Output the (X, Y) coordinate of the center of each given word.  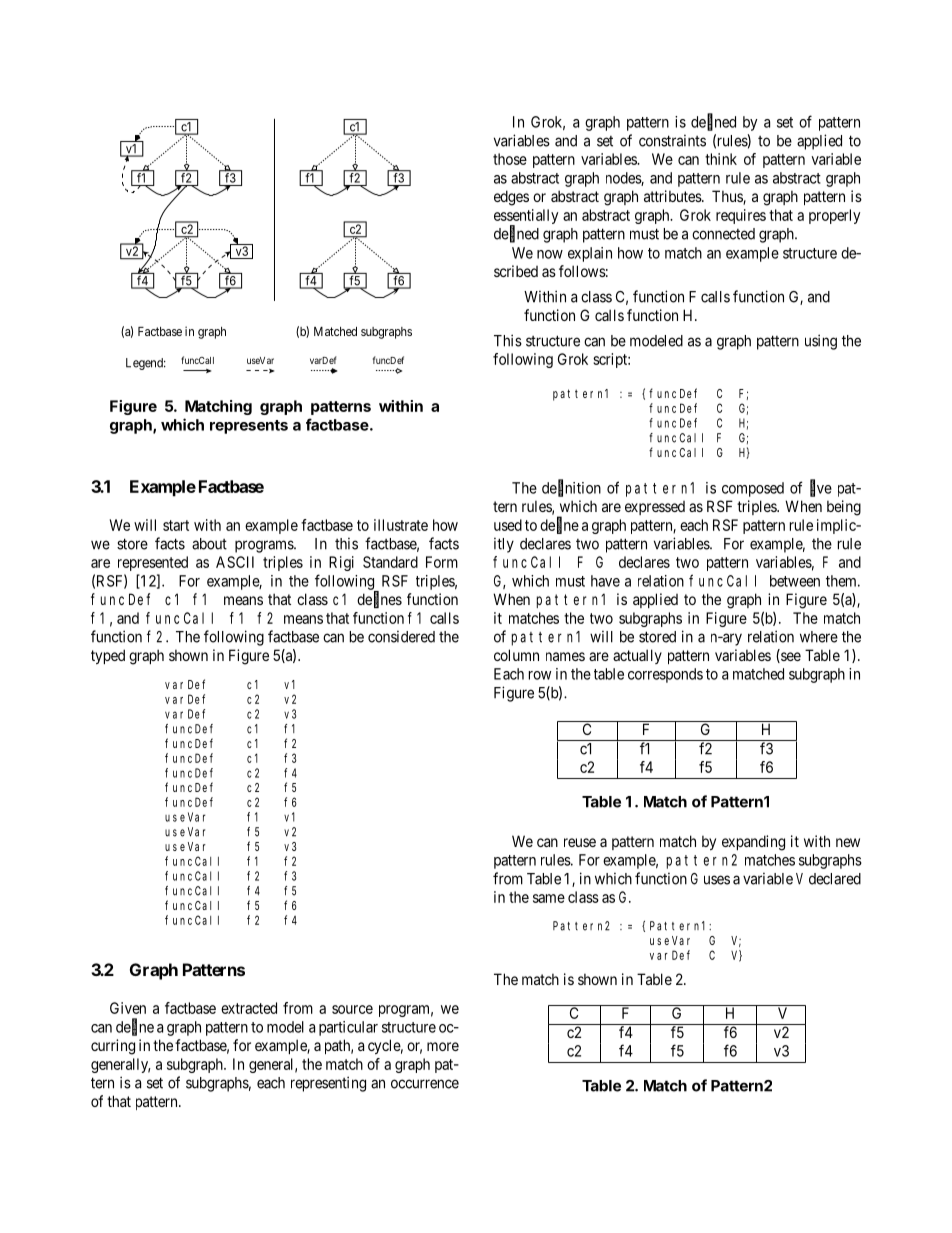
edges (511, 198)
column (516, 655)
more (443, 1046)
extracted (249, 1008)
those (510, 159)
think (721, 159)
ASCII (235, 562)
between (795, 581)
